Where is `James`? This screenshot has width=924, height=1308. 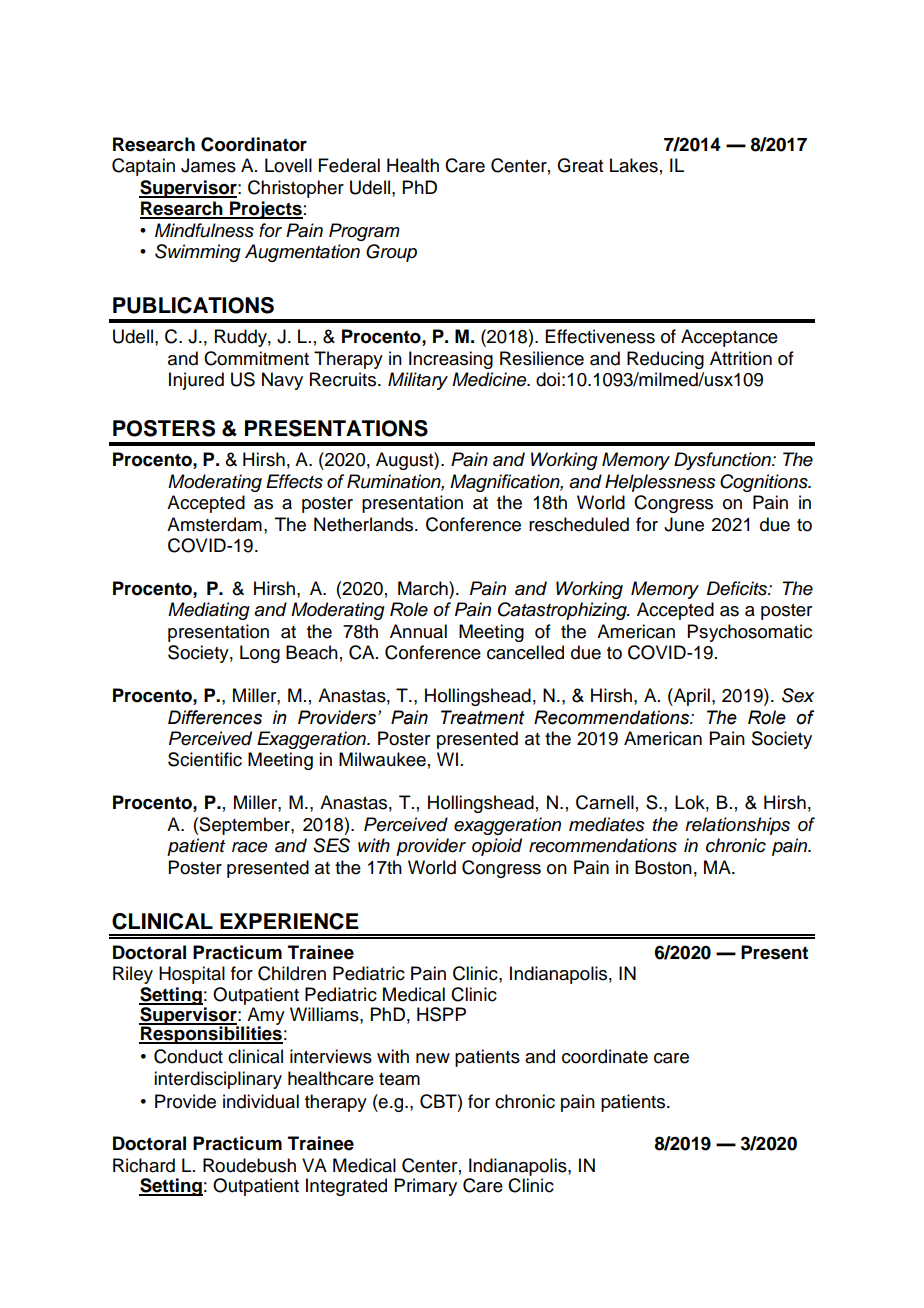 James is located at coordinates (208, 165).
